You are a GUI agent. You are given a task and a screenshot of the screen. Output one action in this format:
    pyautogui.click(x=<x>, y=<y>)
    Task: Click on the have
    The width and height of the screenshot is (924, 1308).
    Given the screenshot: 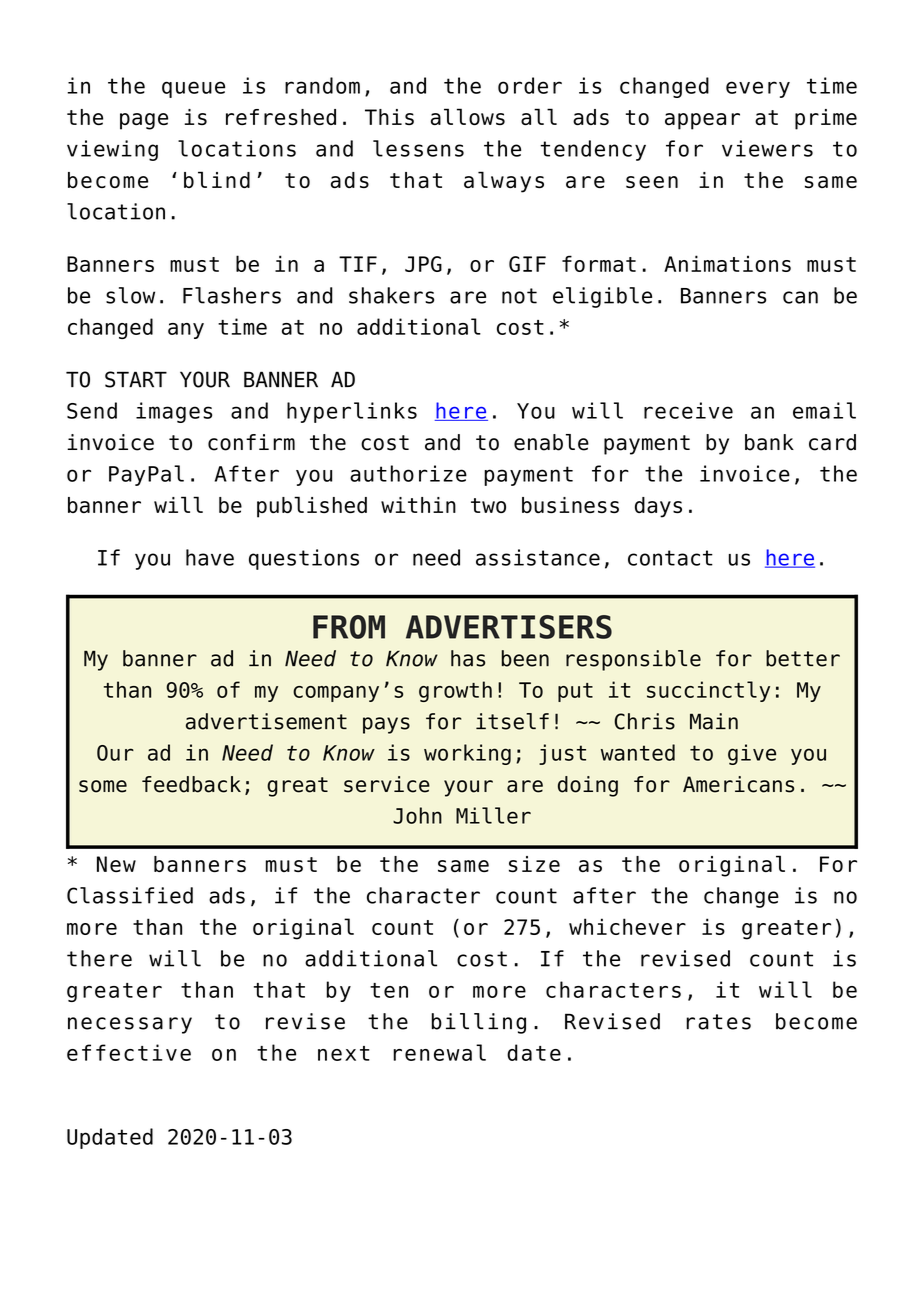 What is the action you would take?
    pyautogui.click(x=210, y=557)
